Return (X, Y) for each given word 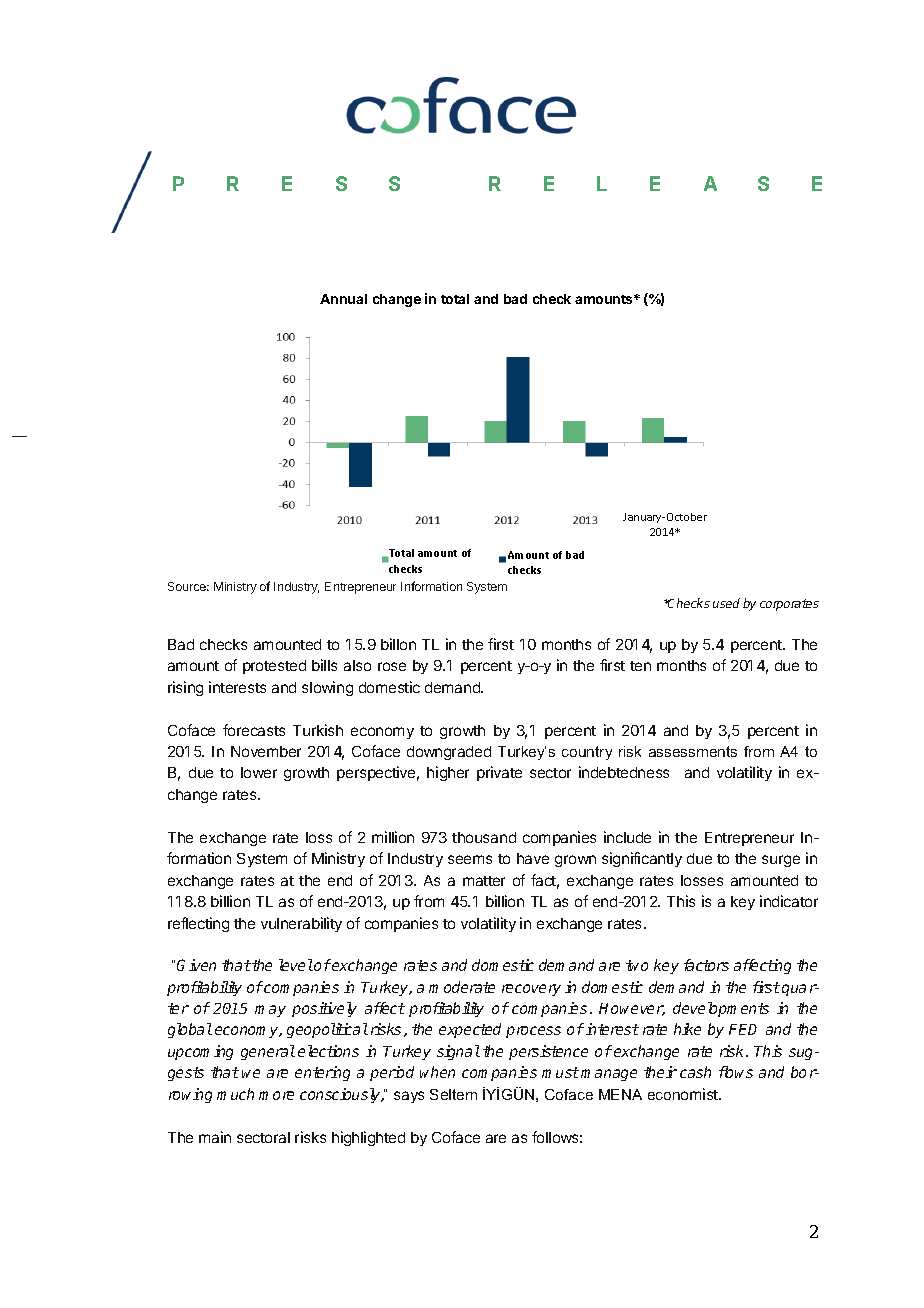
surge (781, 861)
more (276, 1095)
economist (684, 1094)
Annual (343, 299)
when (437, 1072)
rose (392, 666)
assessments (693, 751)
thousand (484, 837)
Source (188, 586)
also (357, 665)
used (726, 603)
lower (259, 772)
